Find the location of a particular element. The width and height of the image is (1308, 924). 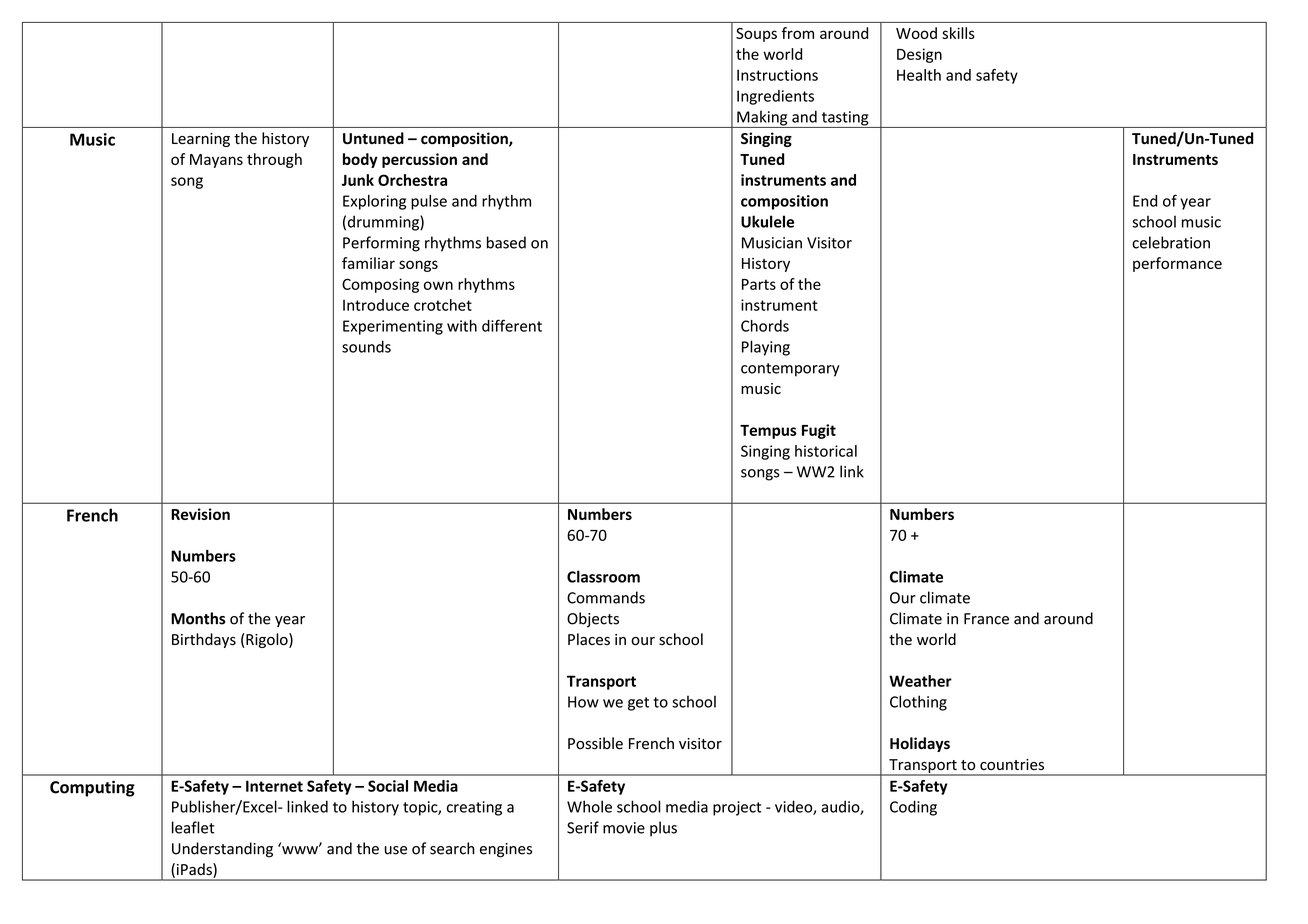

historical is located at coordinates (826, 451).
